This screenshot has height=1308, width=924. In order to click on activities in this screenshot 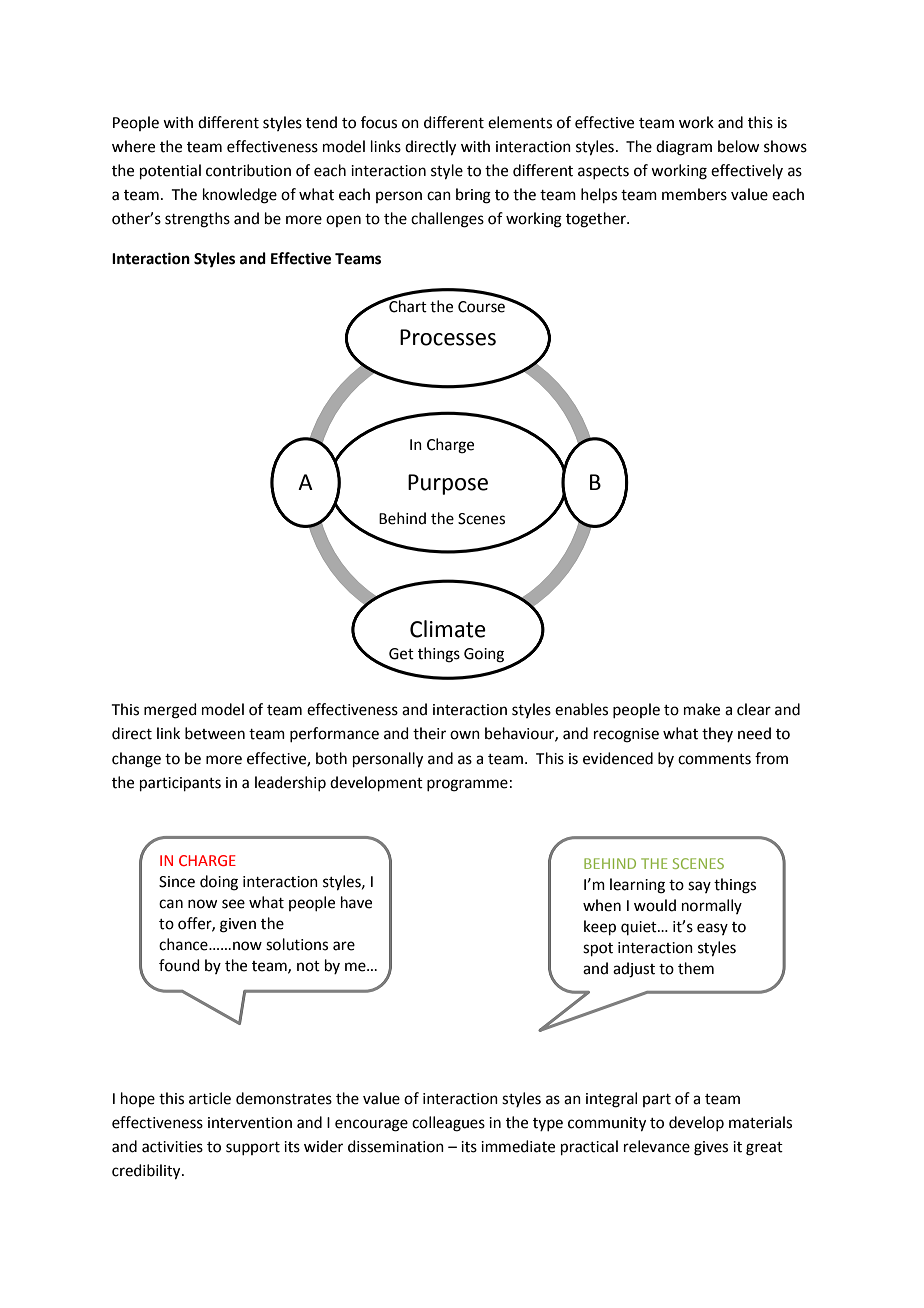, I will do `click(172, 1147)`.
